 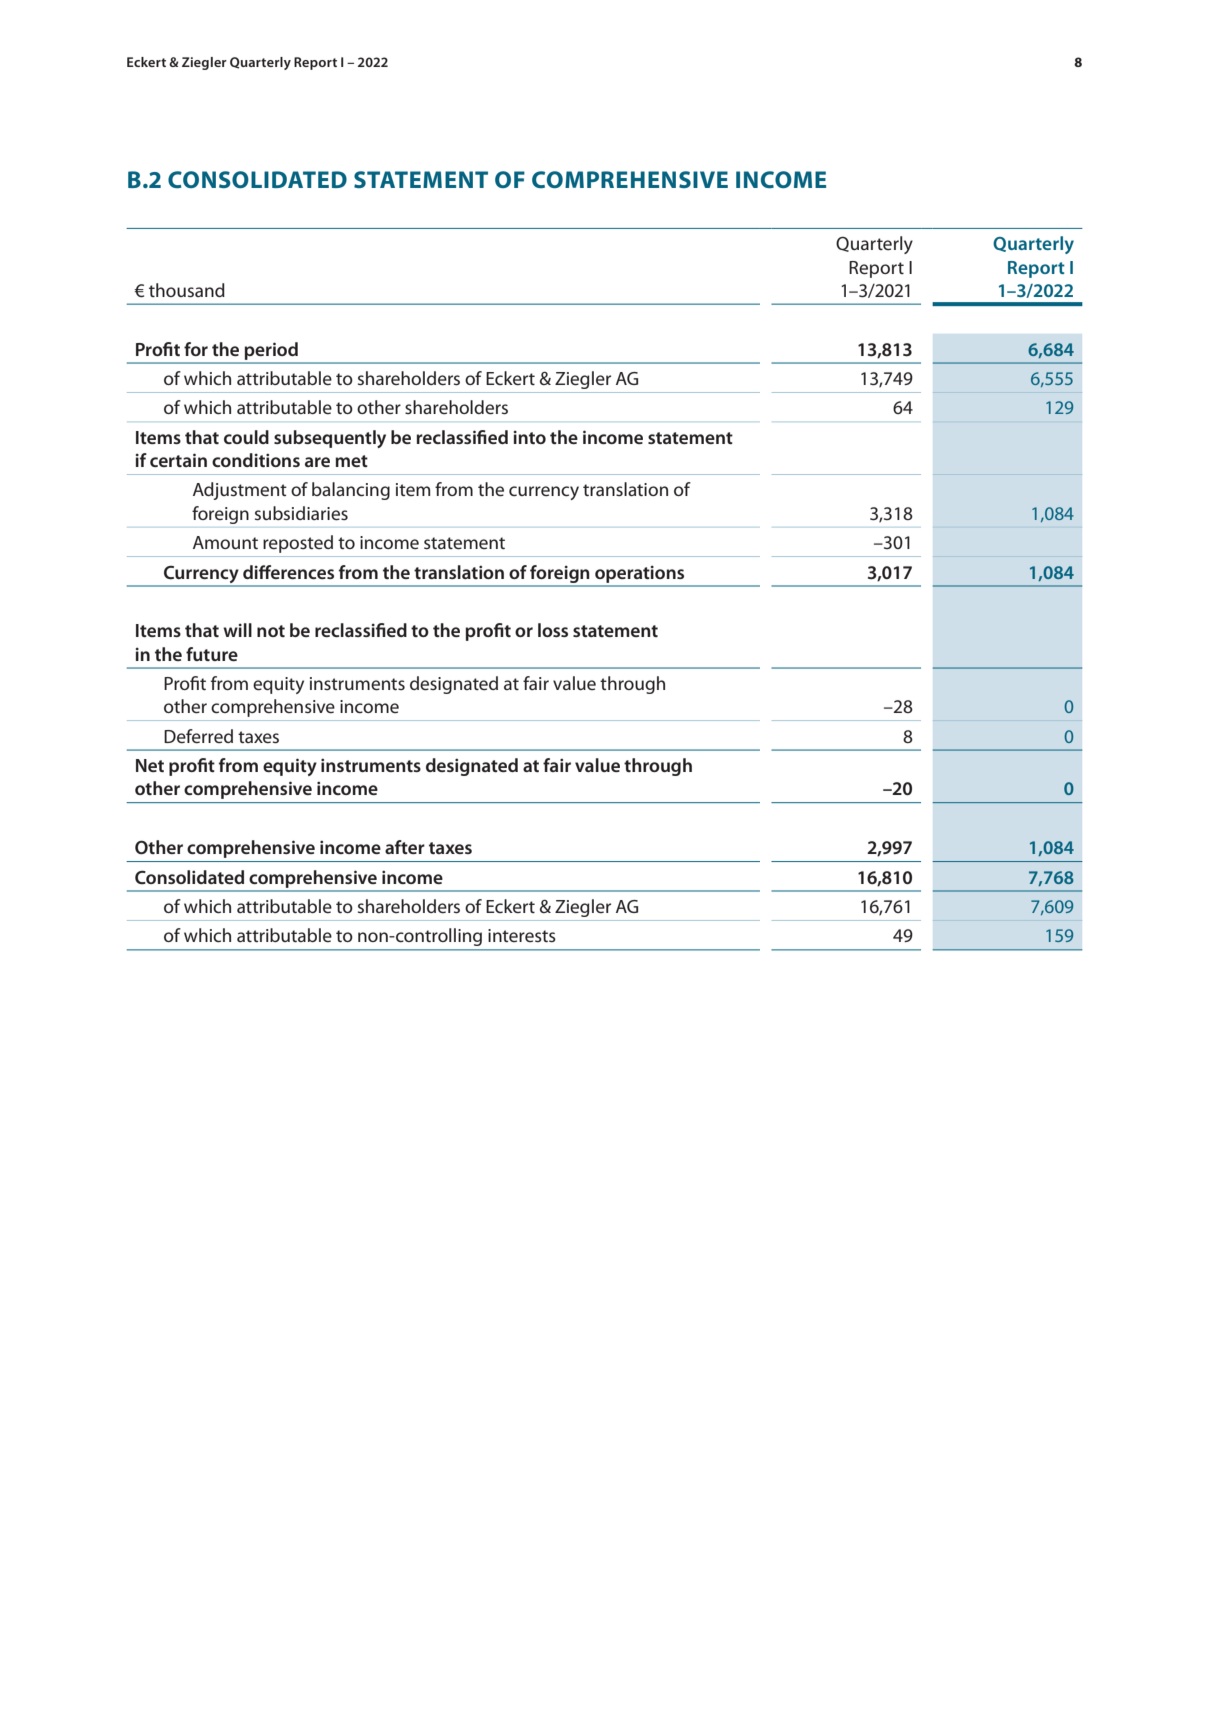 What do you see at coordinates (530, 437) in the document?
I see `into` at bounding box center [530, 437].
